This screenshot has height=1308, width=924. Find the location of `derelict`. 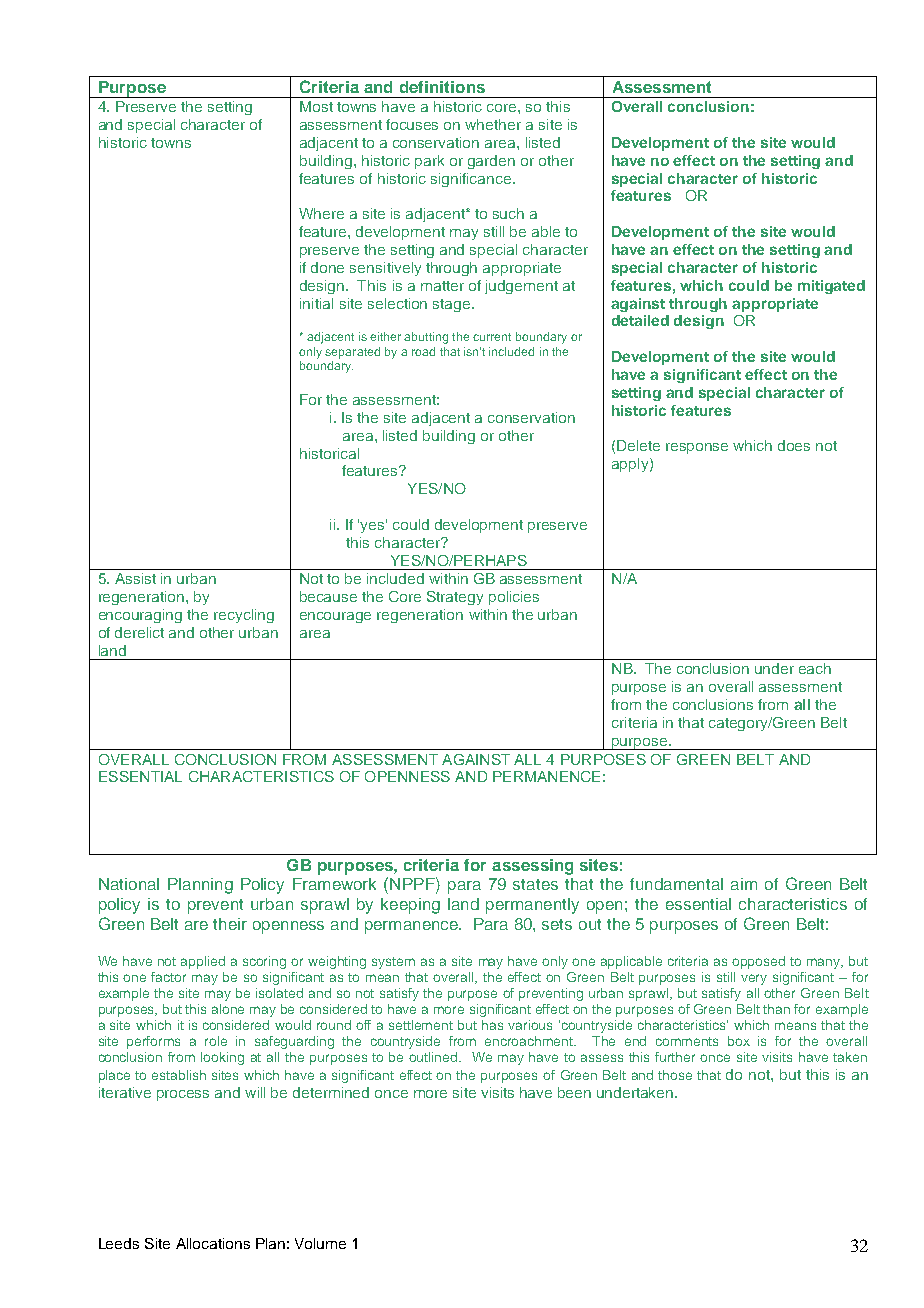

derelict is located at coordinates (139, 632).
